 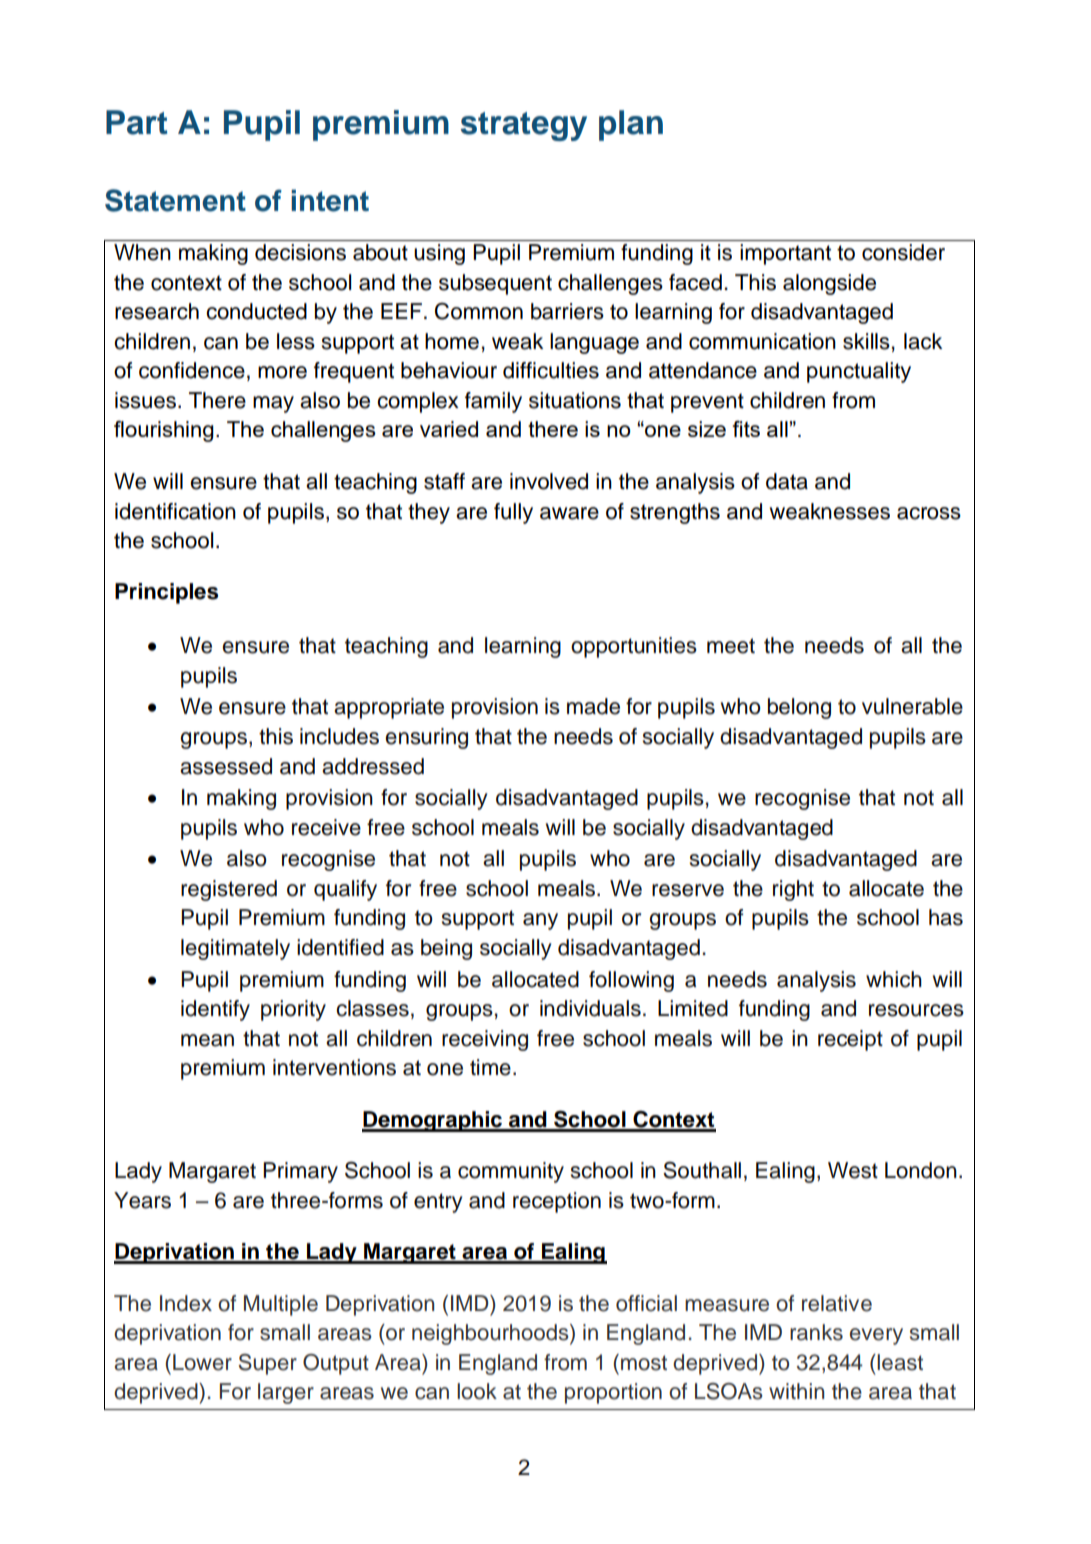 What do you see at coordinates (593, 706) in the screenshot?
I see `made` at bounding box center [593, 706].
